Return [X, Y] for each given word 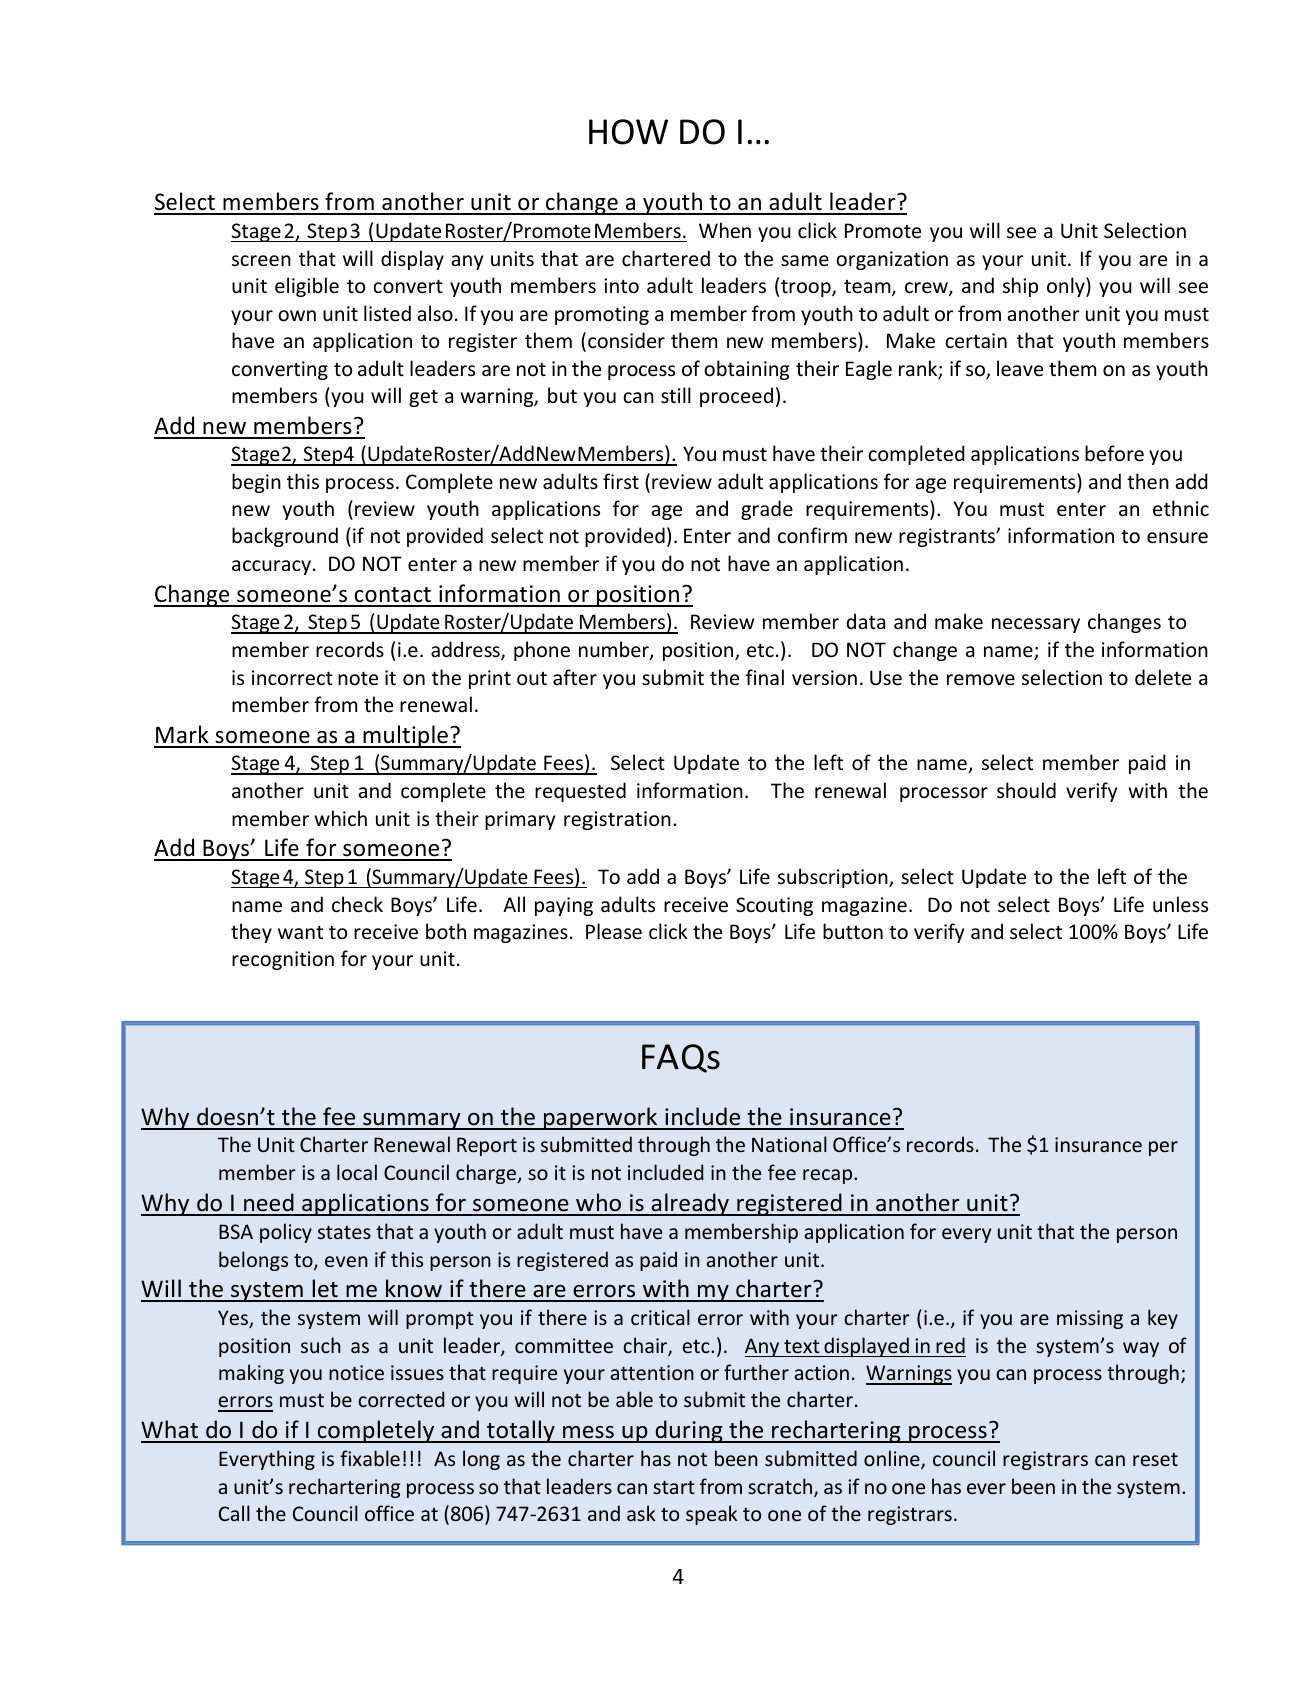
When [725, 230]
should [1026, 790]
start [674, 1487]
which [340, 818]
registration [617, 820]
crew [927, 289]
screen [261, 261]
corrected [401, 1399]
